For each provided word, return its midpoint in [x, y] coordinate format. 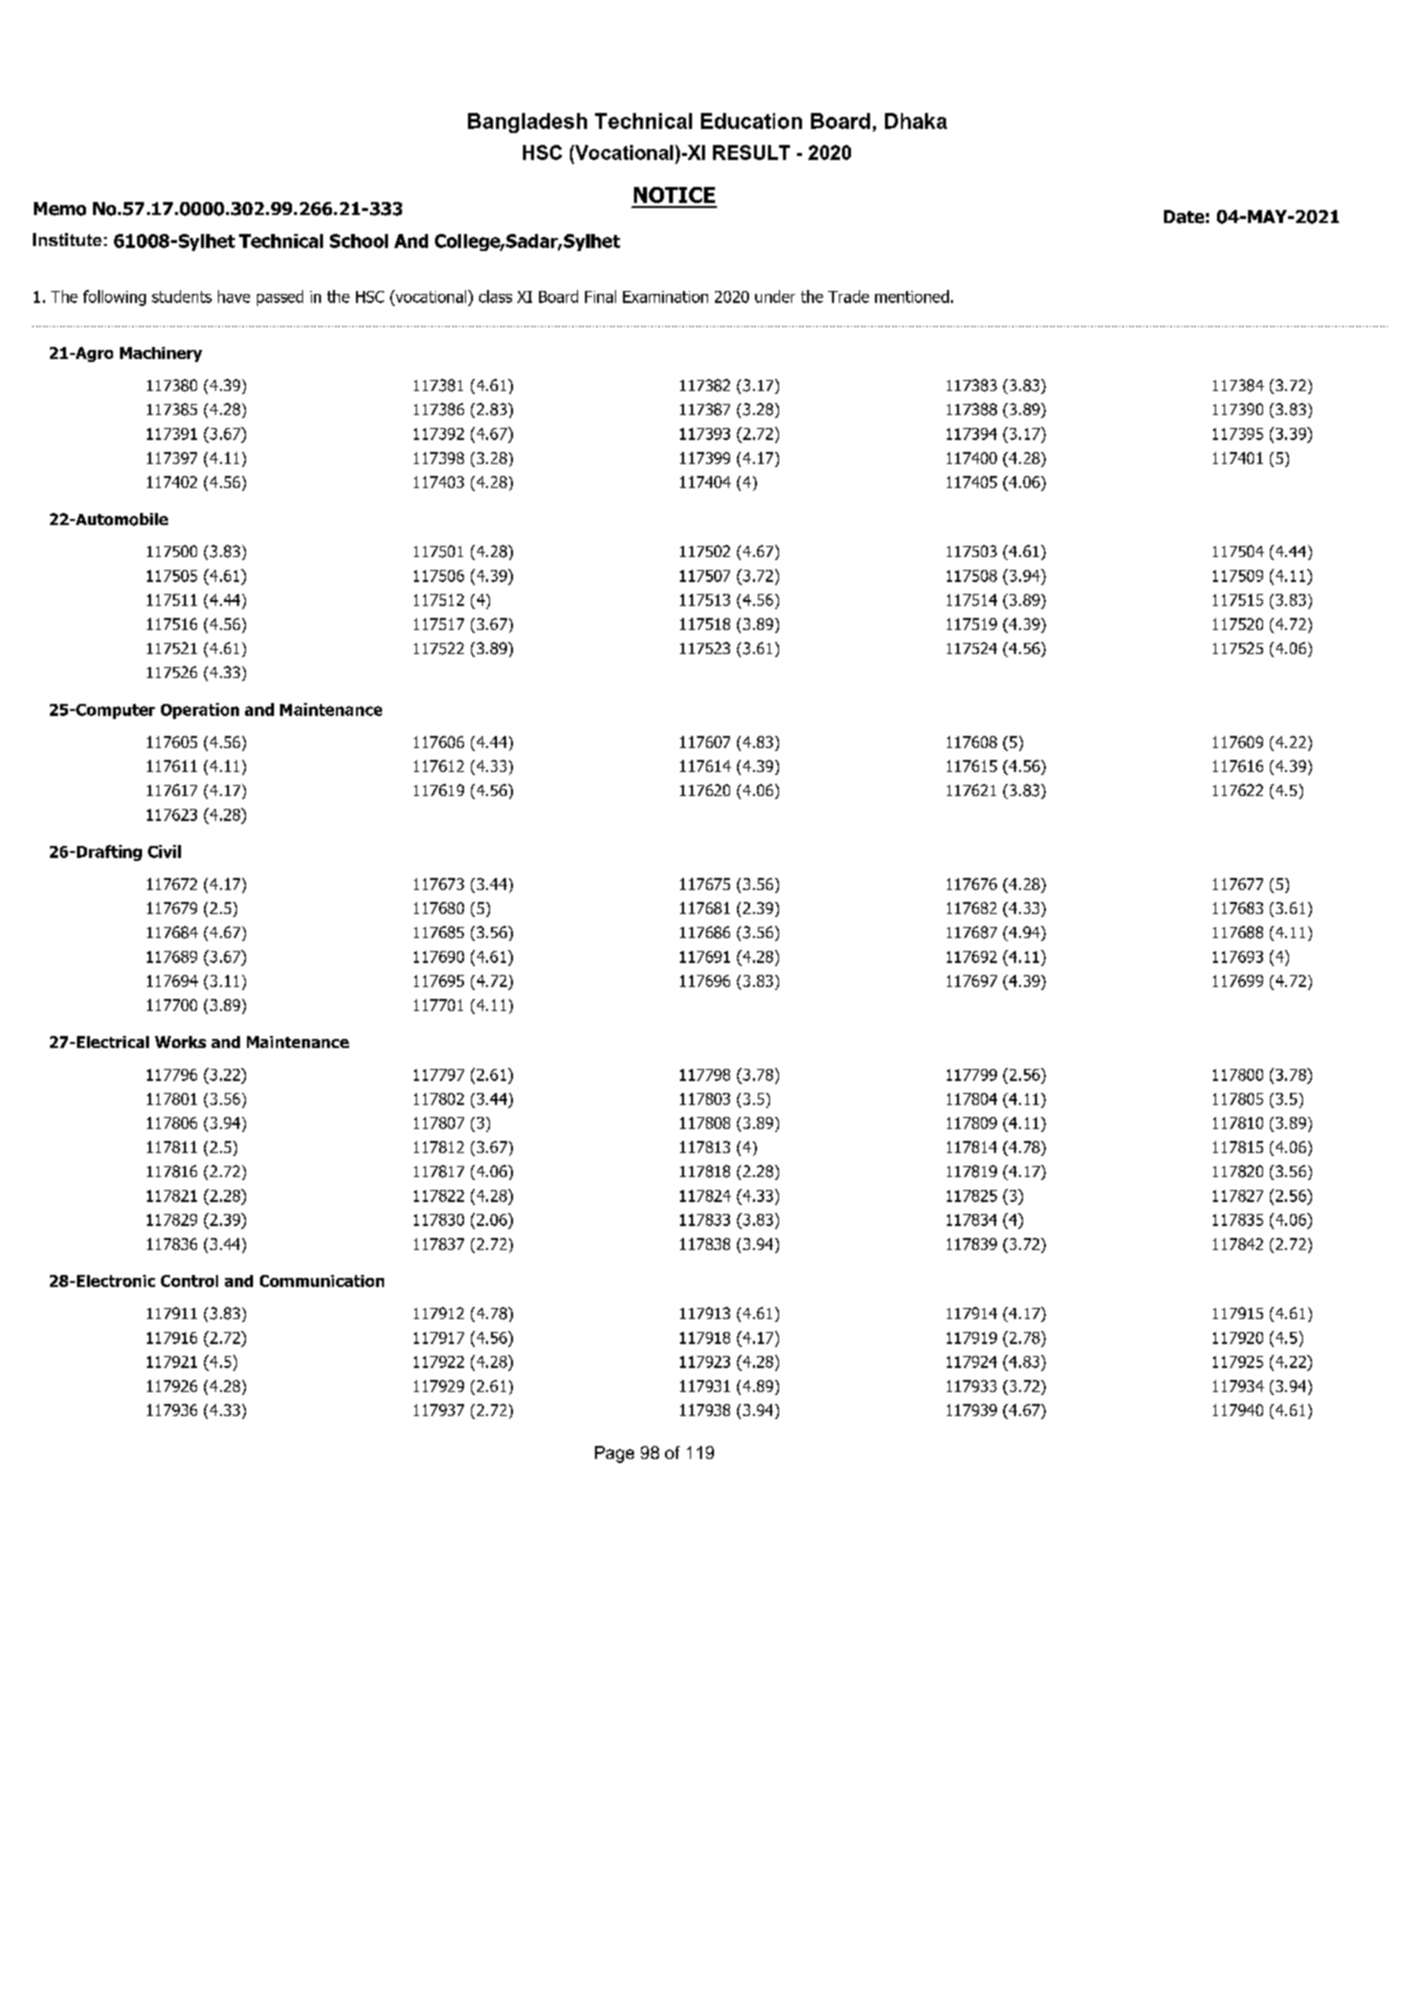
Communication [322, 1281]
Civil [164, 851]
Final [600, 296]
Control [189, 1281]
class [495, 296]
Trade [848, 296]
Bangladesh [527, 123]
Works [180, 1042]
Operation [200, 711]
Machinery [161, 354]
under [775, 296]
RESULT [751, 152]
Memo [60, 209]
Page [614, 1454]
